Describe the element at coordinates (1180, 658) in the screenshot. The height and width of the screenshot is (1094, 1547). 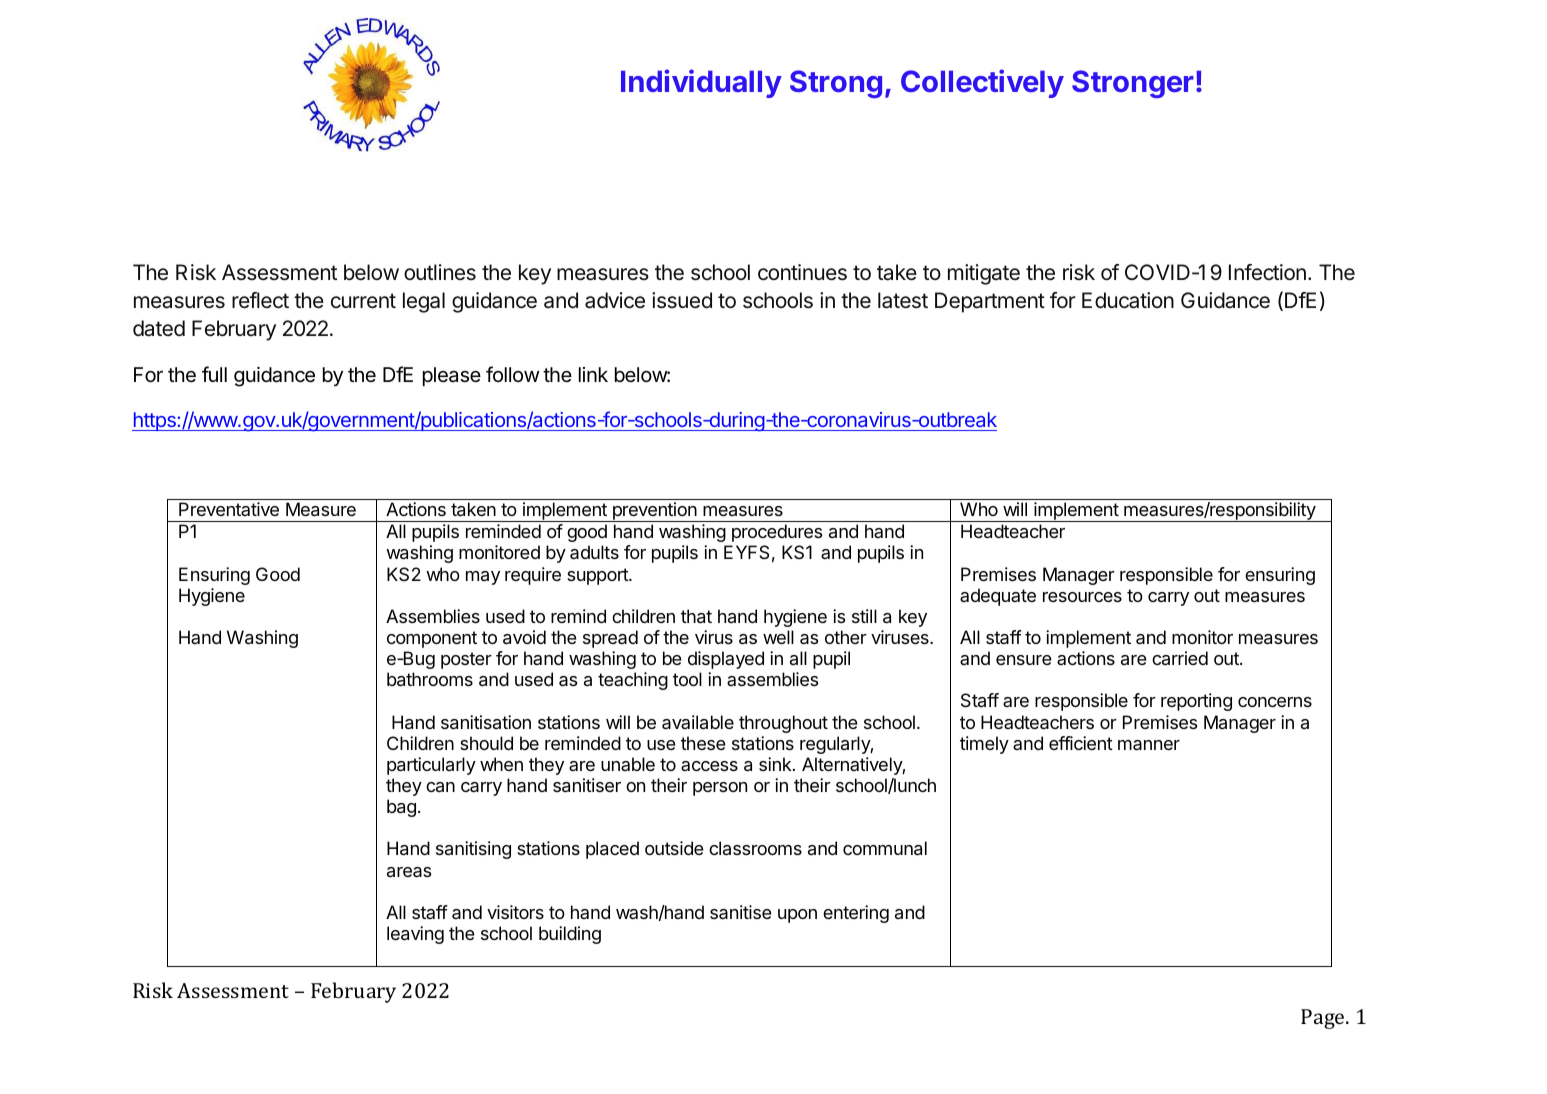
I see `carried` at that location.
